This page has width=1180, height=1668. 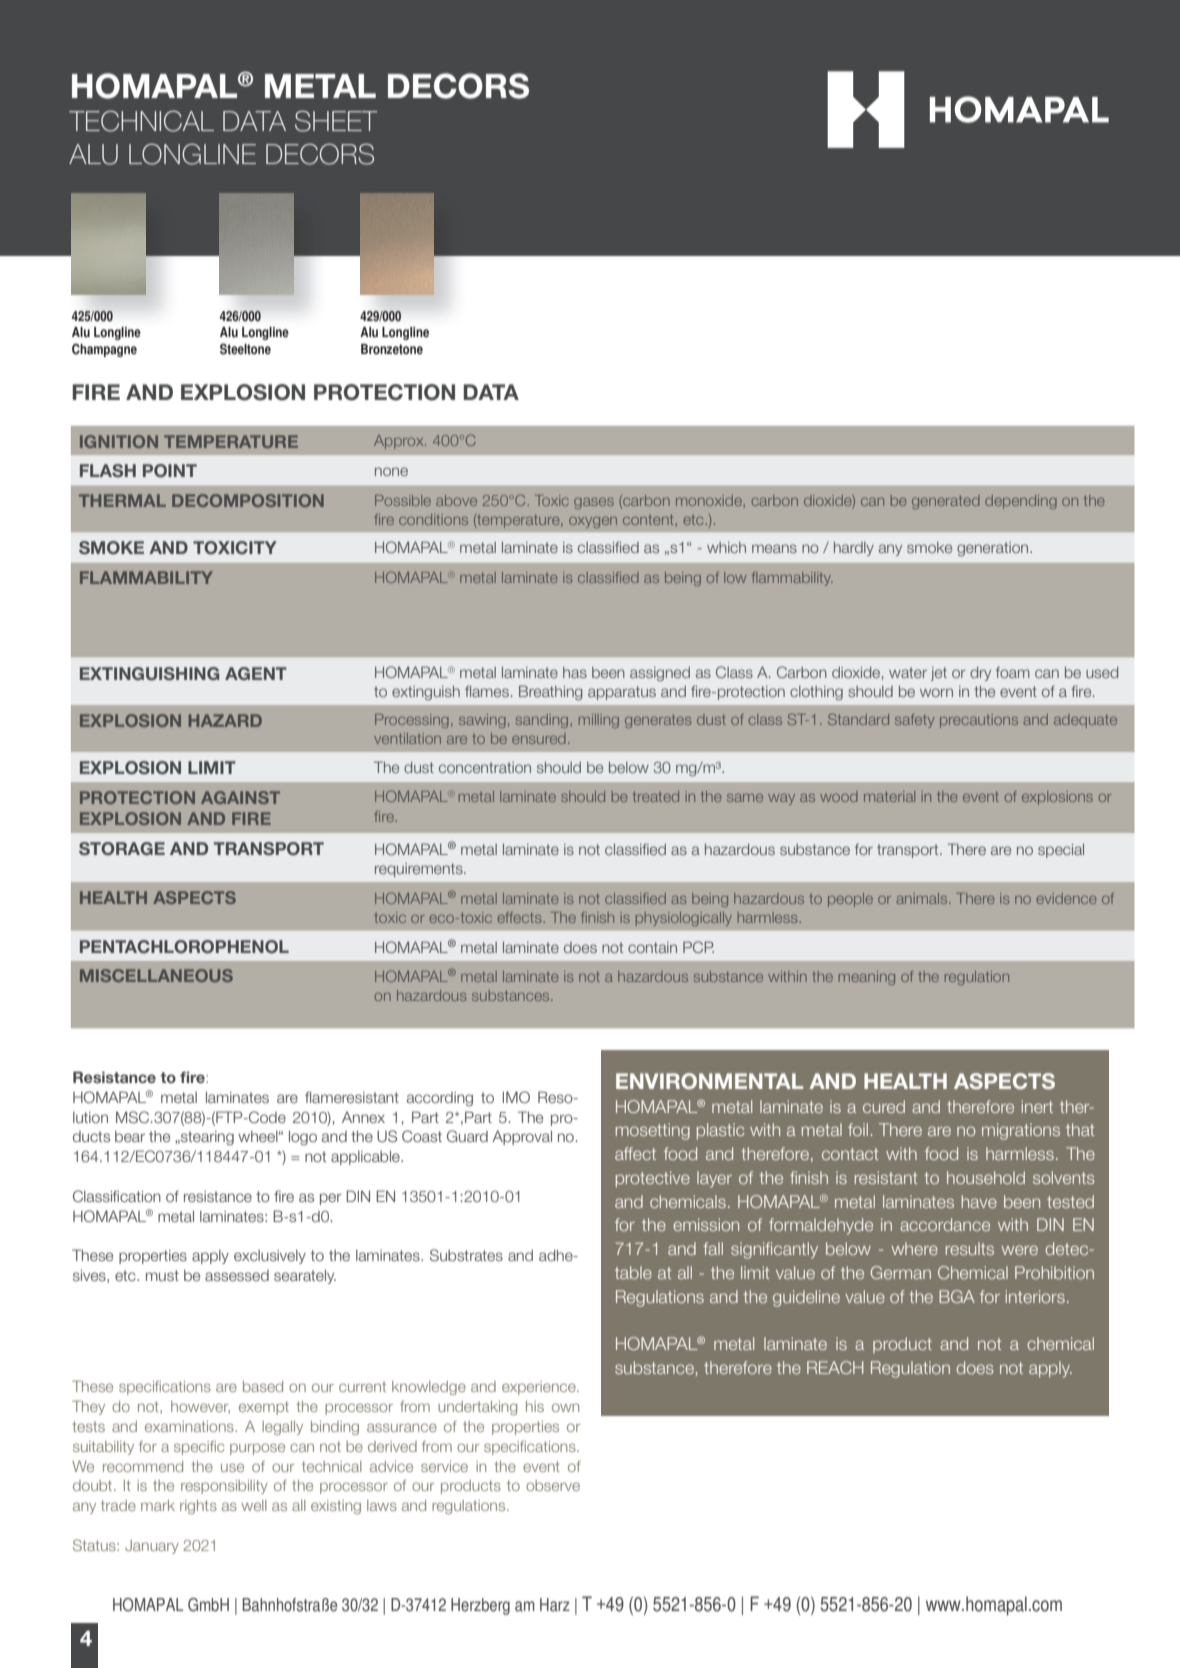 What do you see at coordinates (593, 522) in the page?
I see `oxygen` at bounding box center [593, 522].
